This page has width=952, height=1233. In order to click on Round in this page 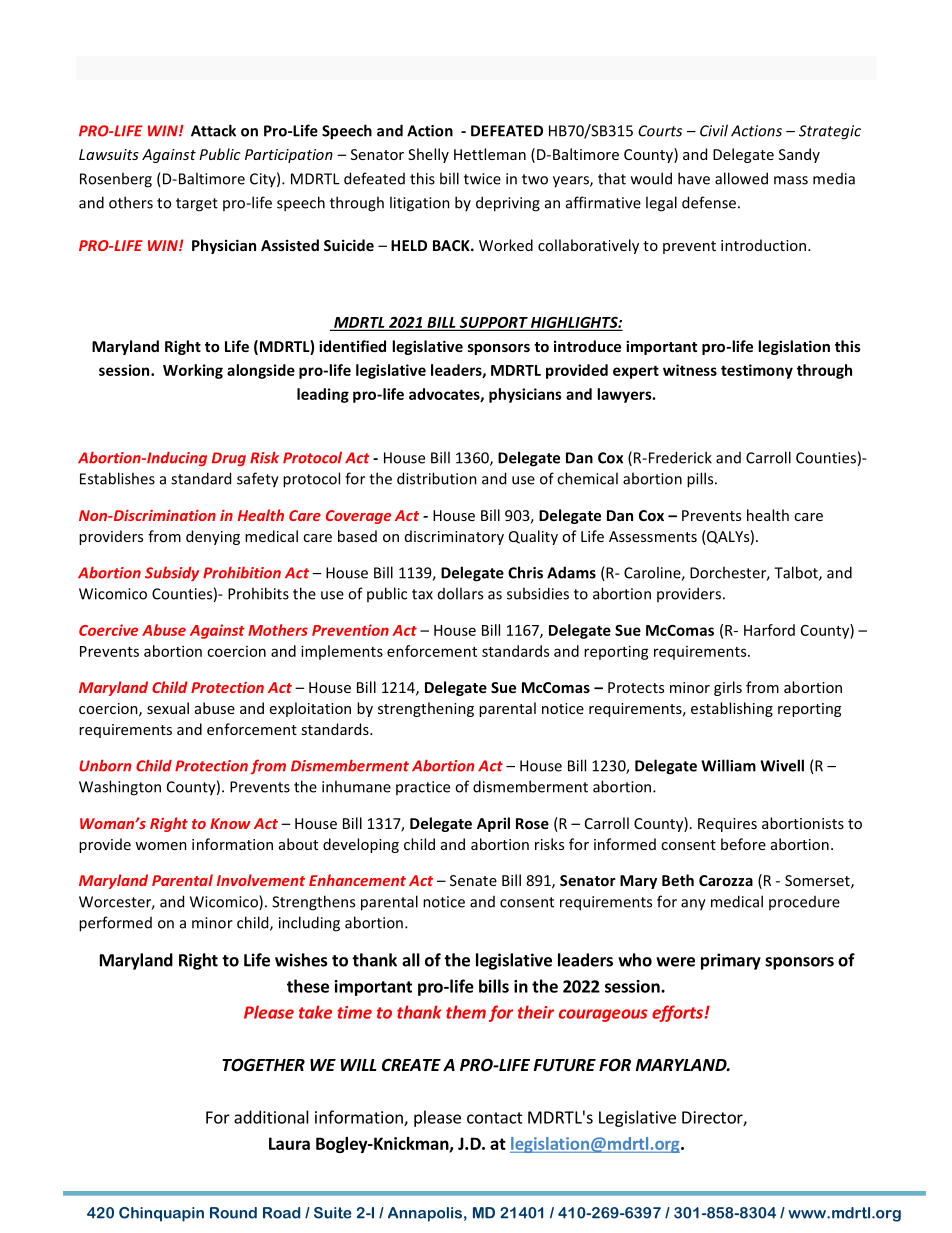, I will do `click(233, 1213)`.
